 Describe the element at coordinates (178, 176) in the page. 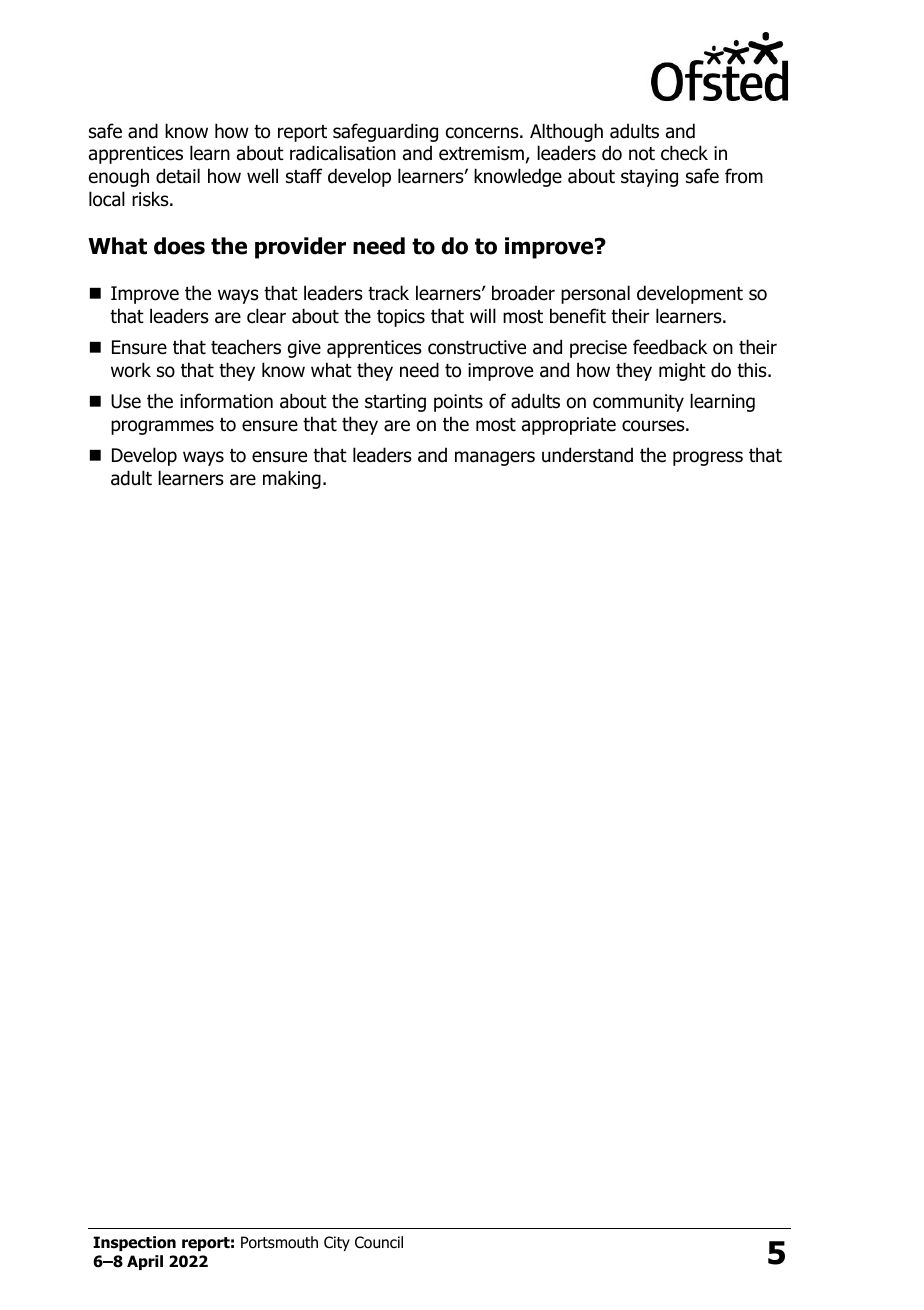

I see `detail` at that location.
